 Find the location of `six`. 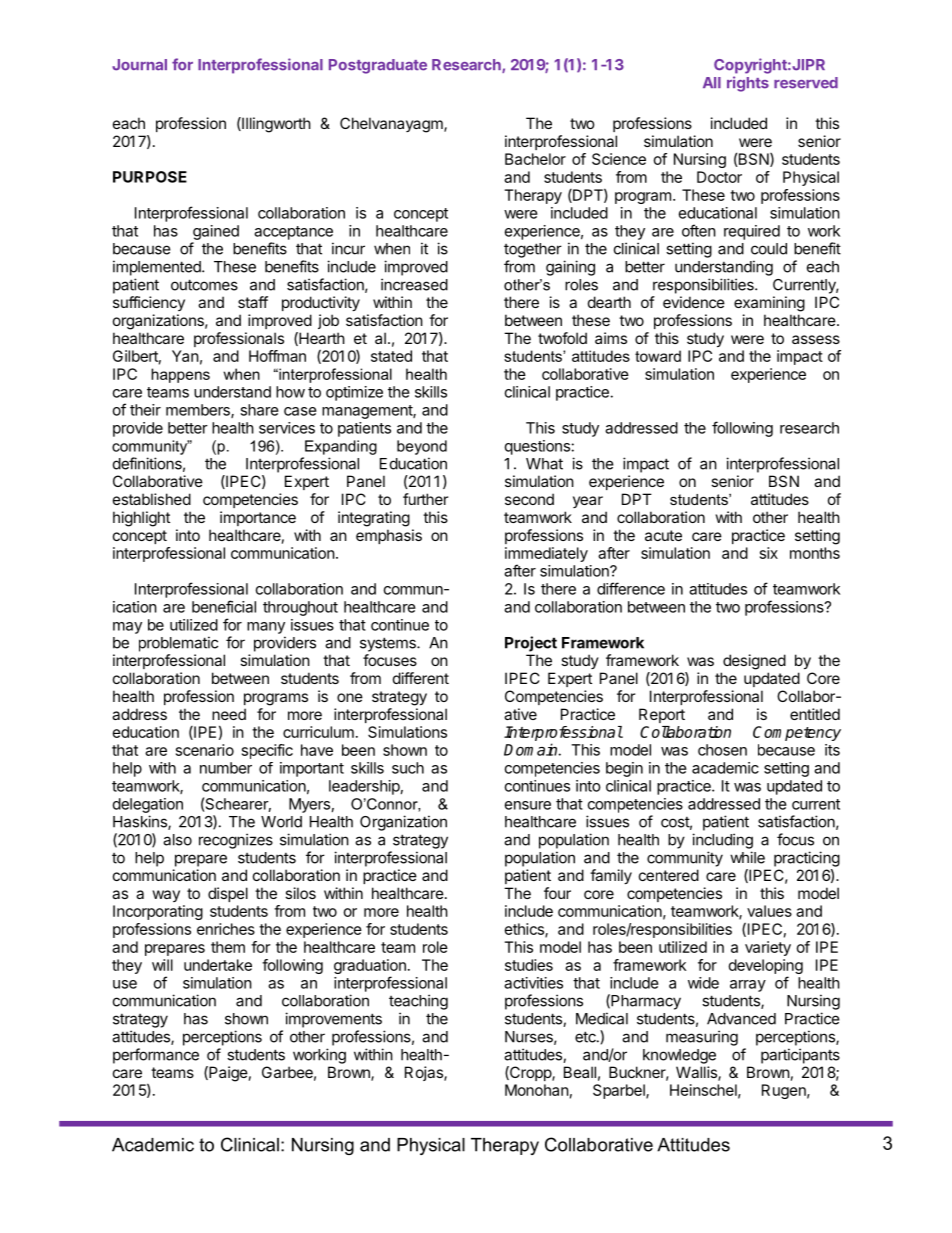

six is located at coordinates (769, 553).
